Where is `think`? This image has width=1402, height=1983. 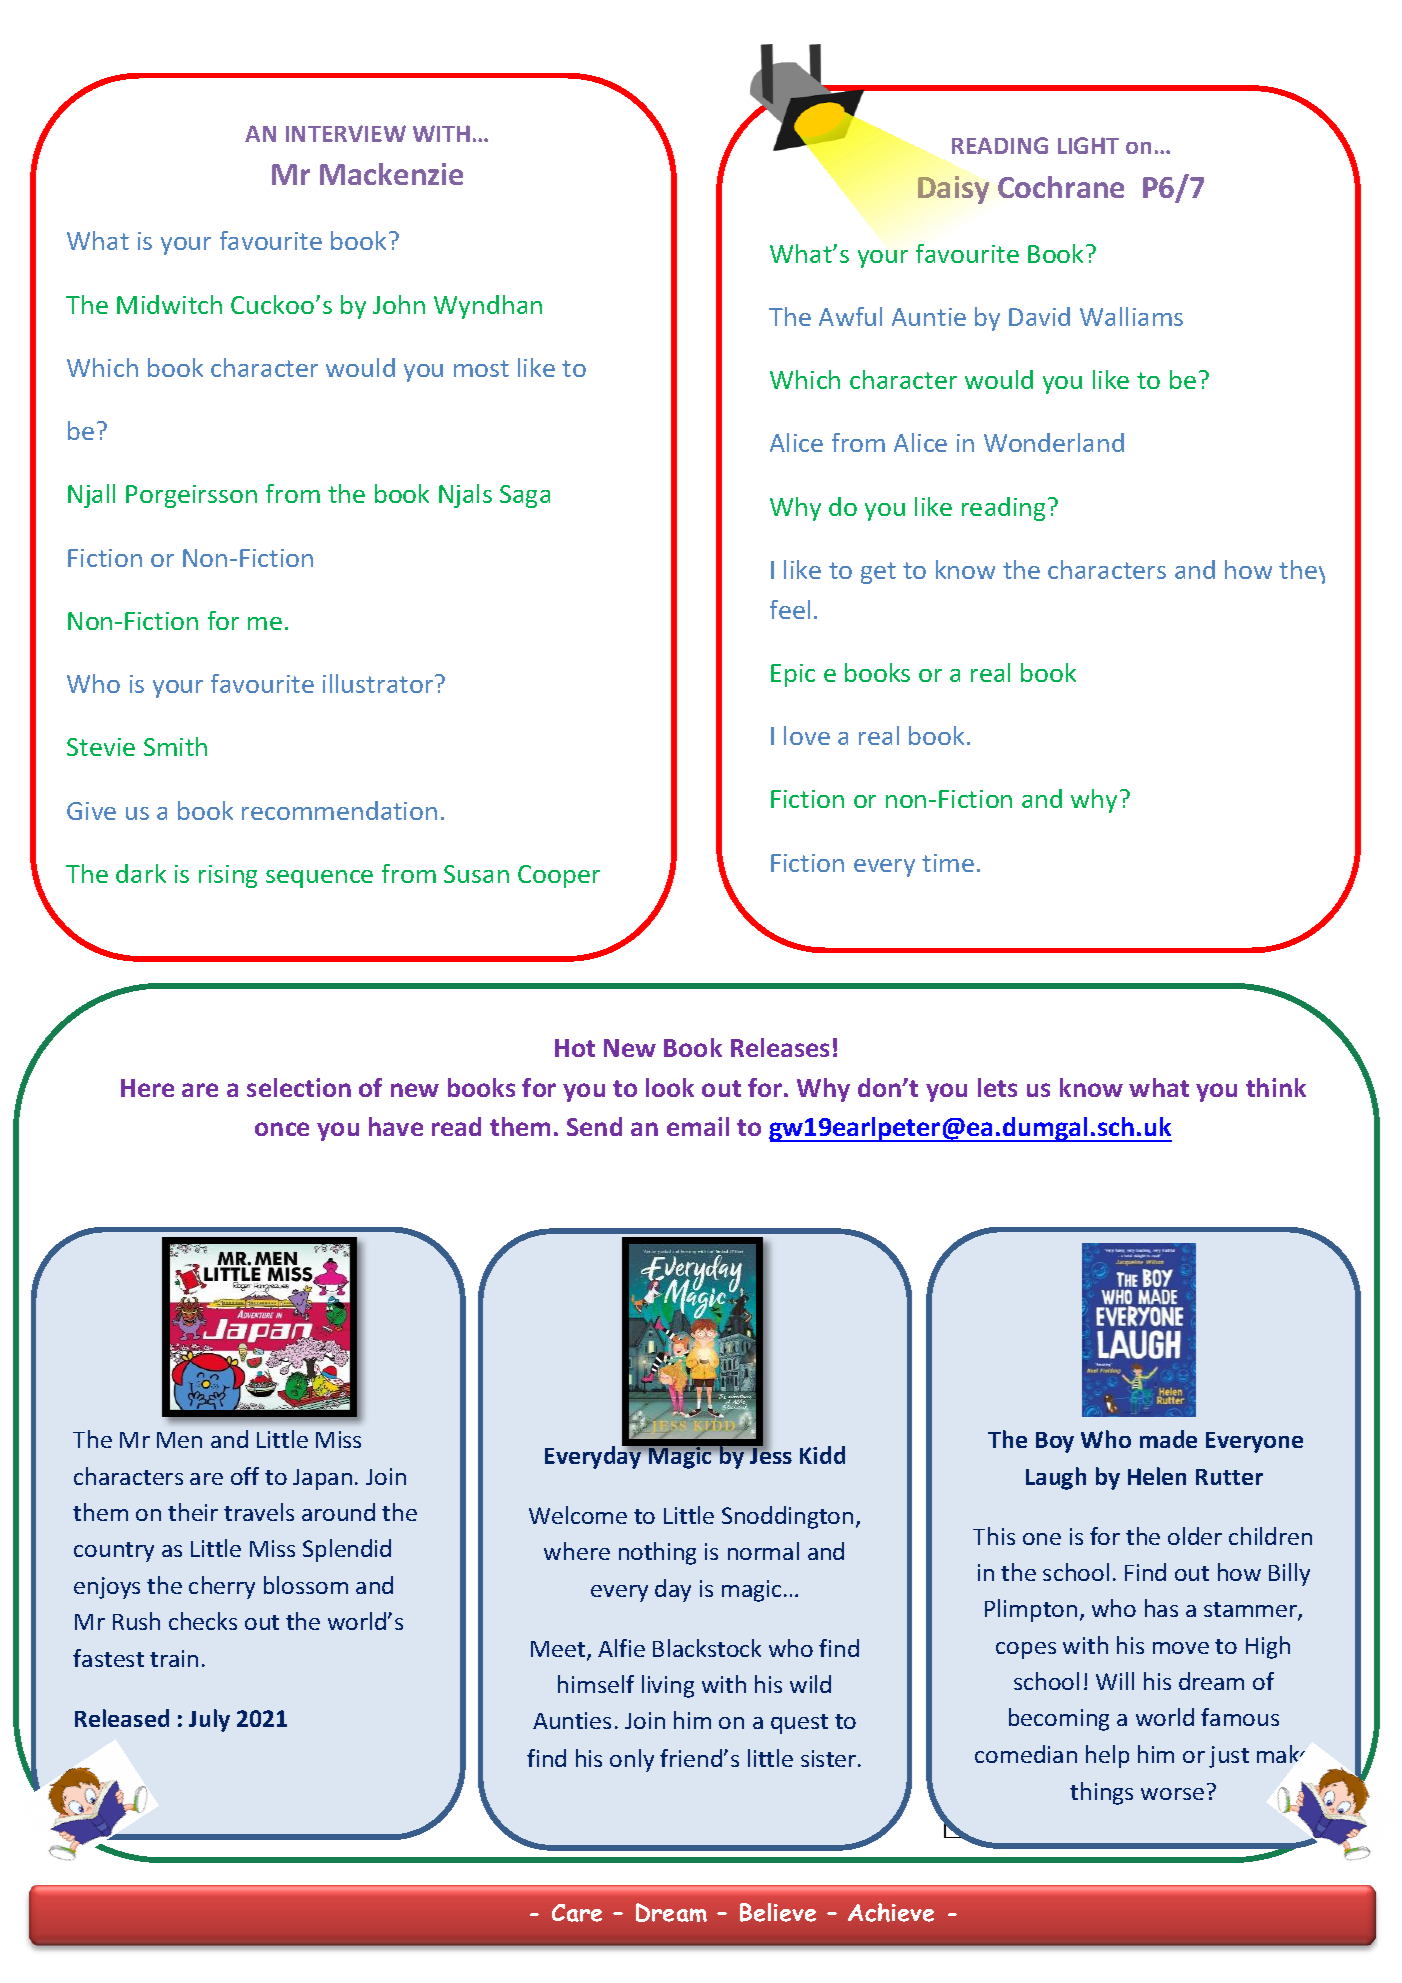
think is located at coordinates (1276, 1087).
